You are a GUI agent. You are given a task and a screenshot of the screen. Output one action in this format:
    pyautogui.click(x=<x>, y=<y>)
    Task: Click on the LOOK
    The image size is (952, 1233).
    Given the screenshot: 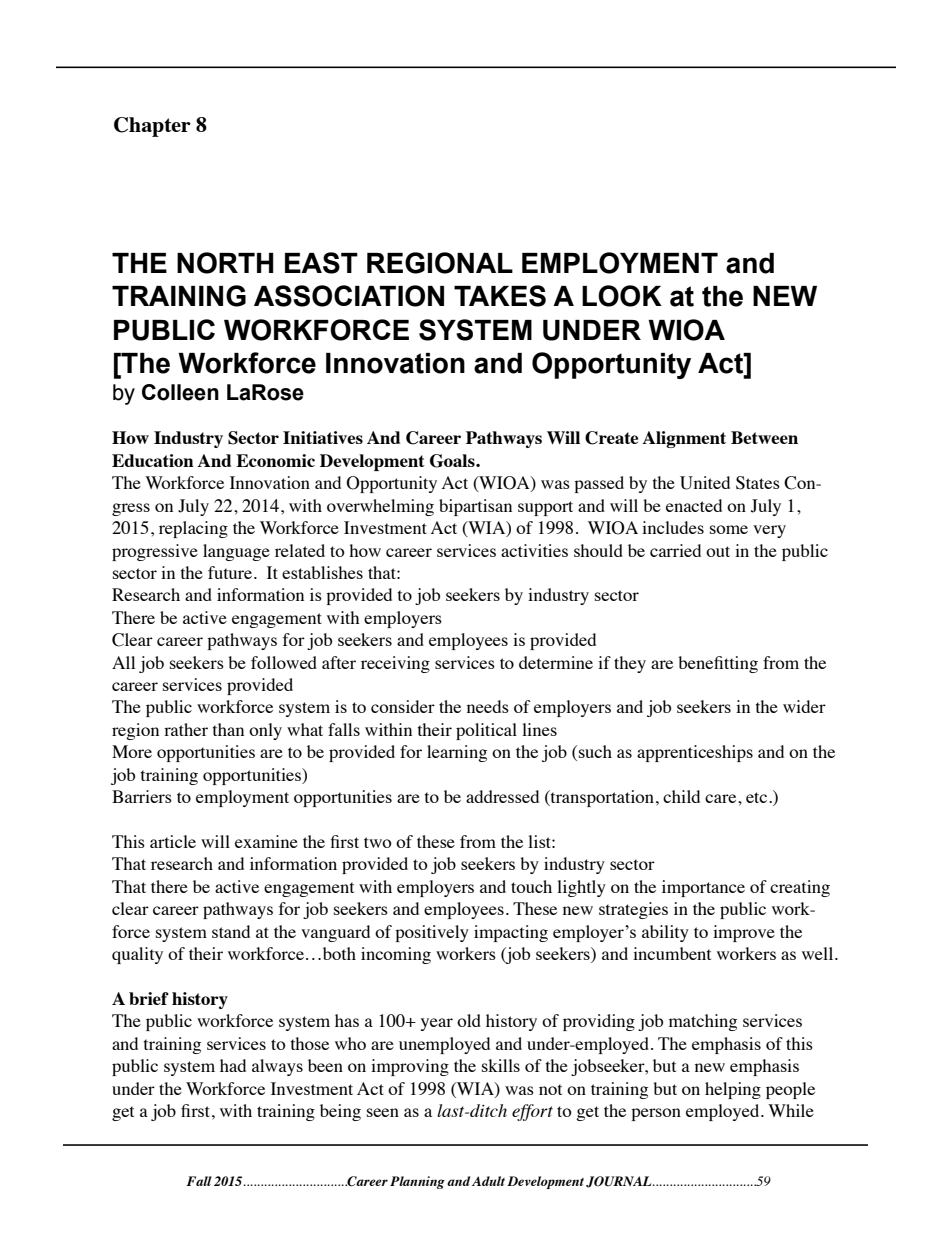 What is the action you would take?
    pyautogui.click(x=622, y=296)
